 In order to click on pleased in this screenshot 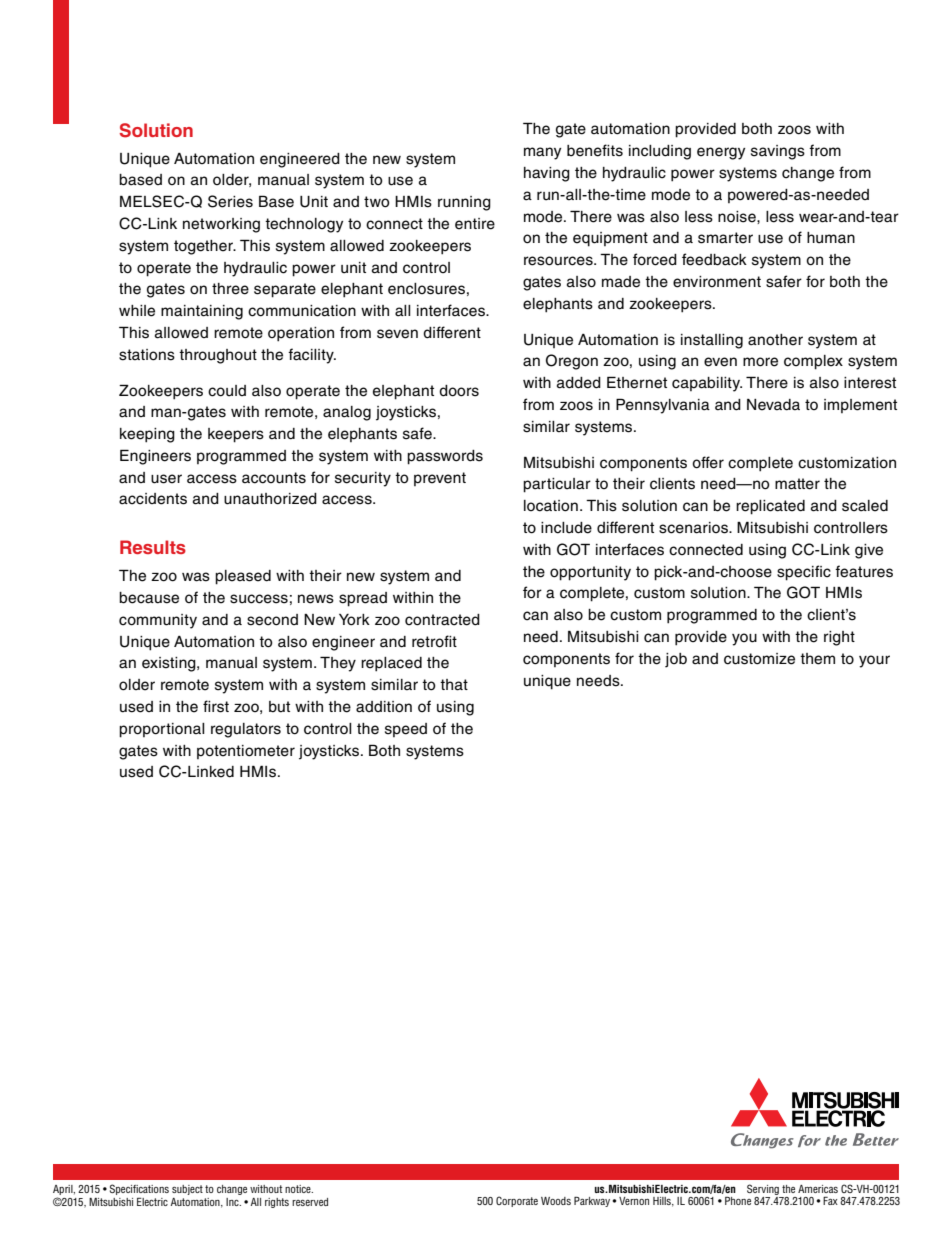, I will do `click(243, 577)`.
